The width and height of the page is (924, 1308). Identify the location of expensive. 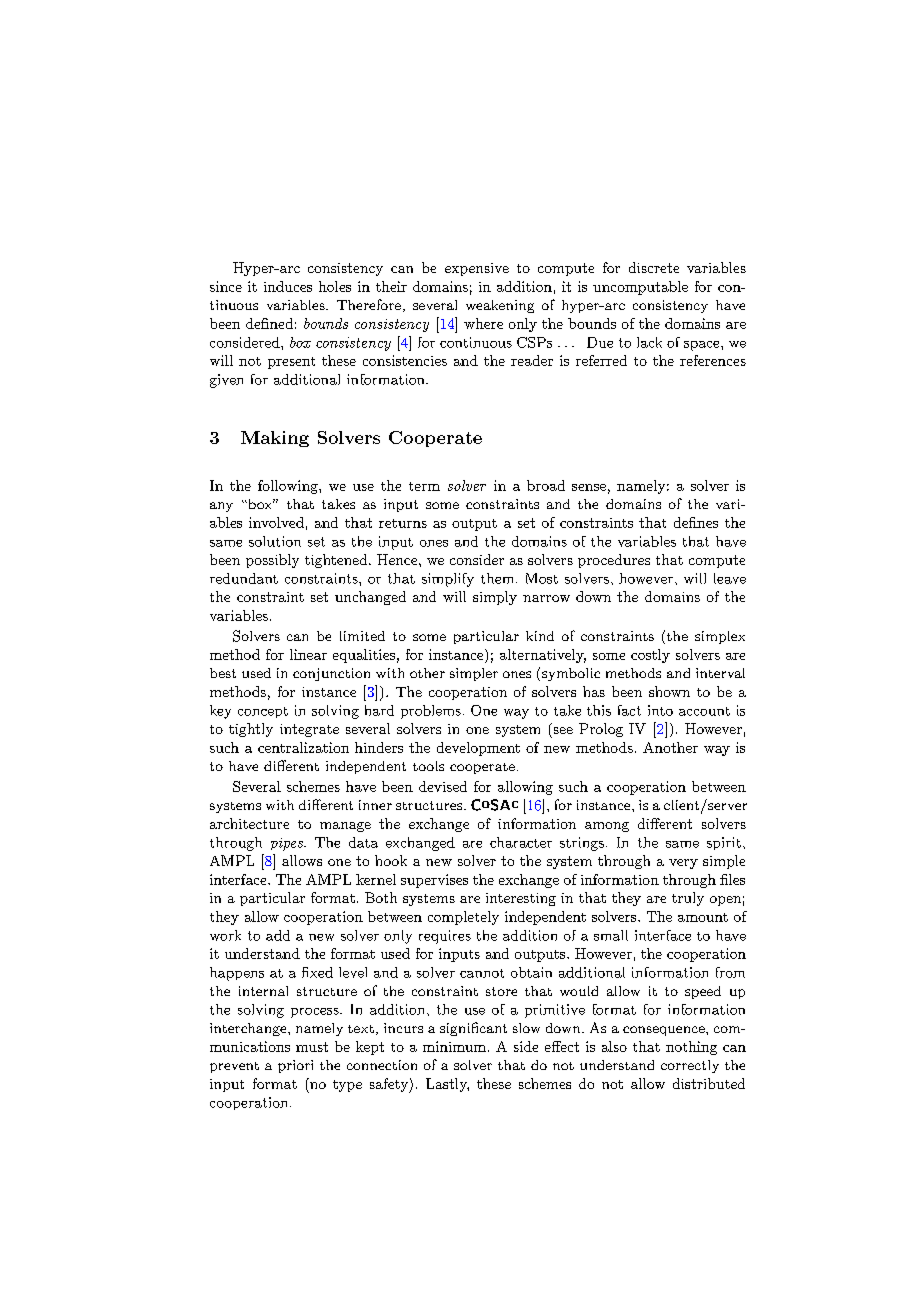
(477, 269).
